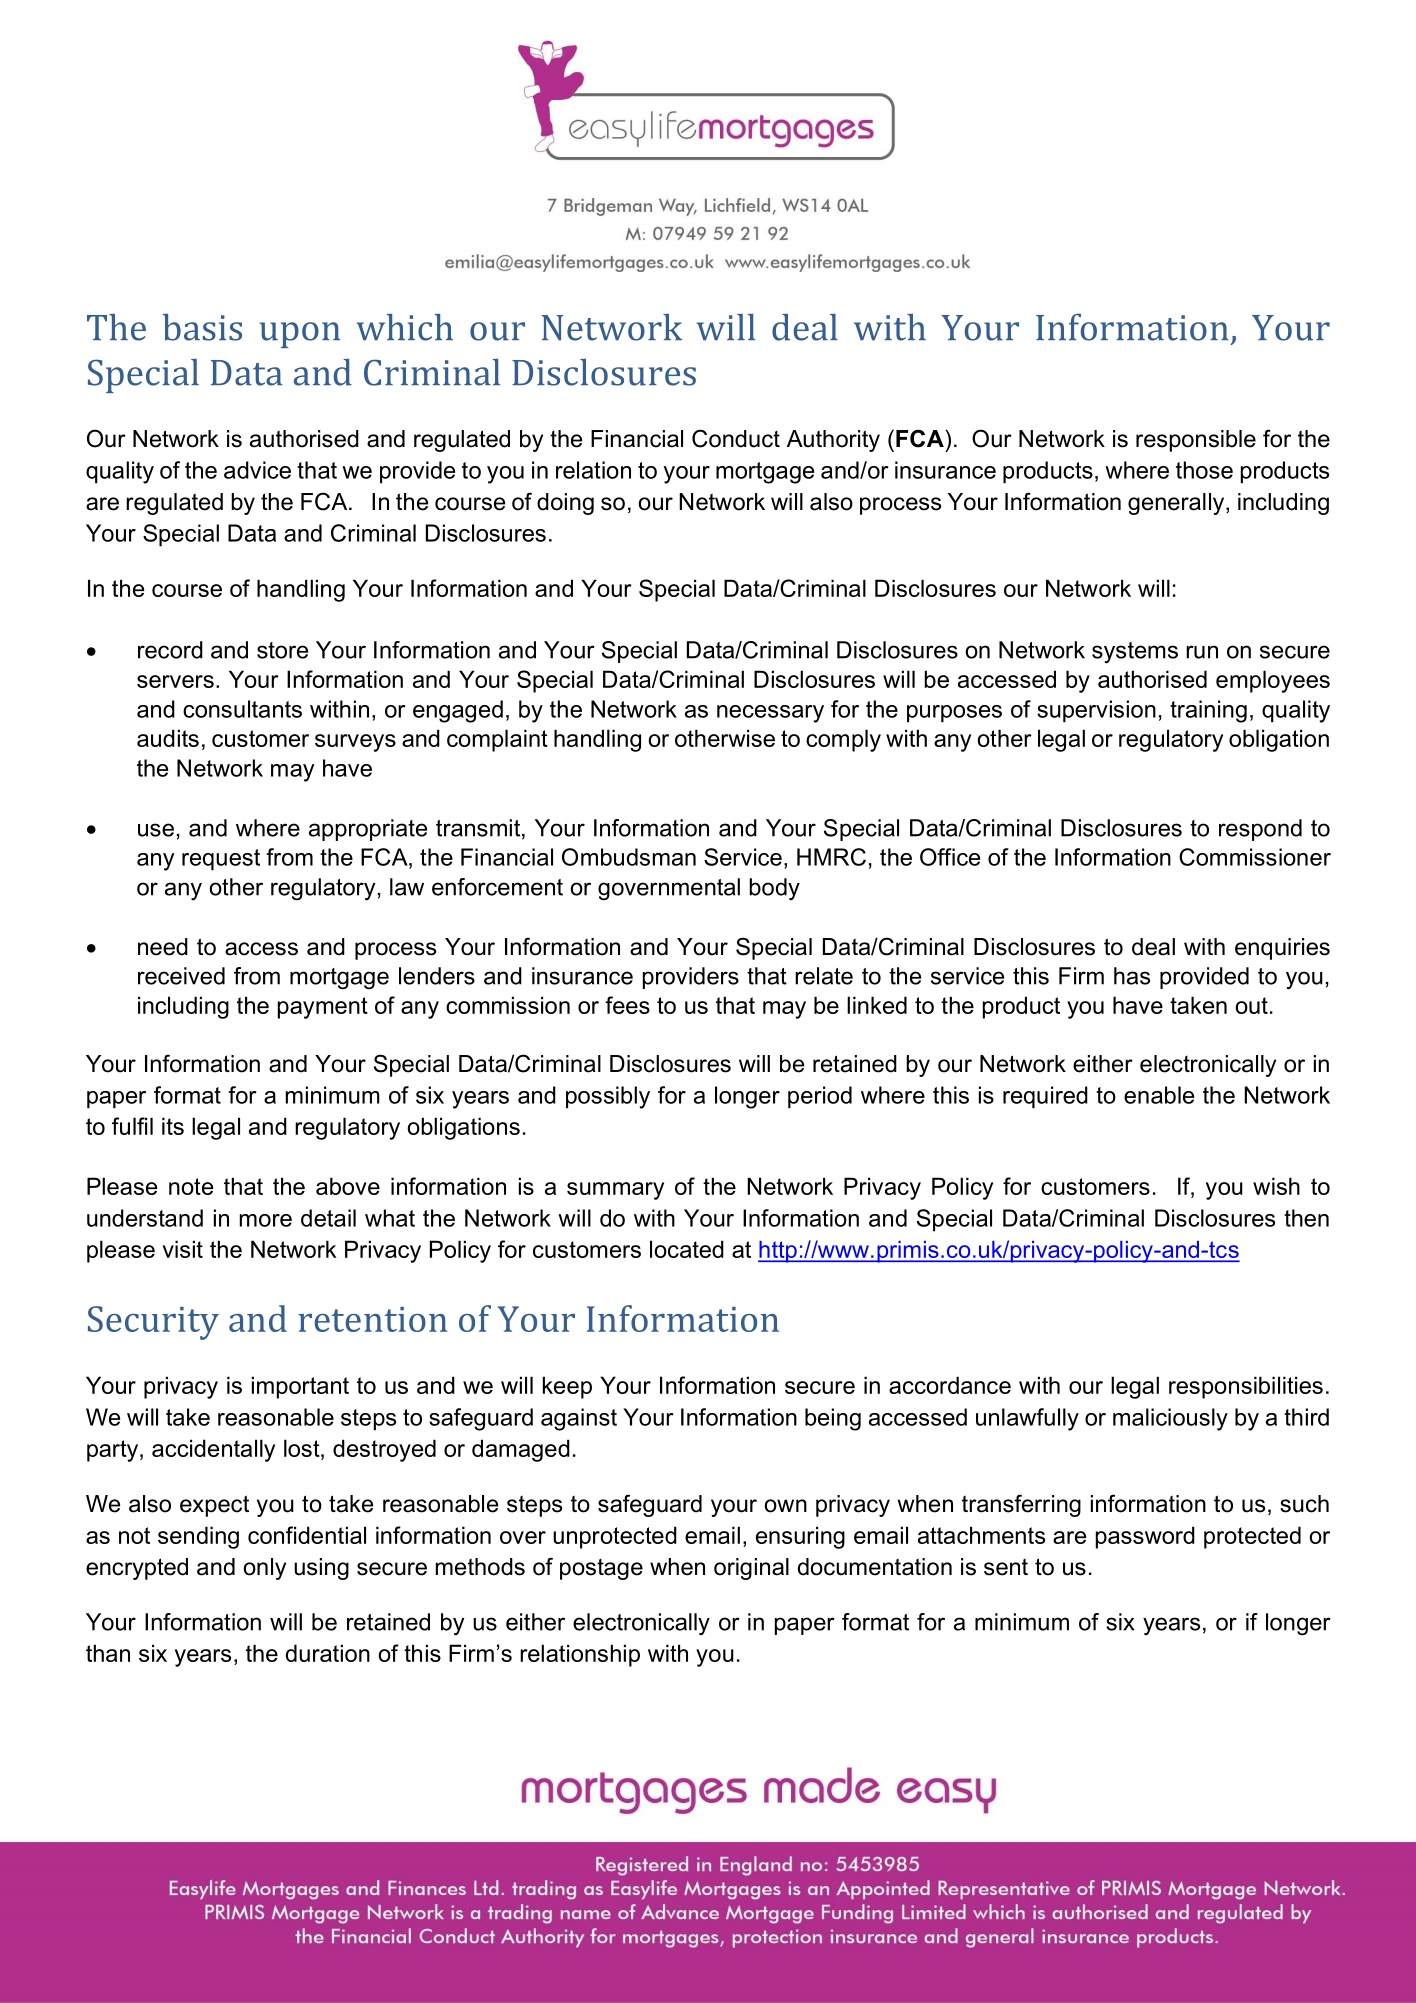  I want to click on responsible, so click(1196, 441).
